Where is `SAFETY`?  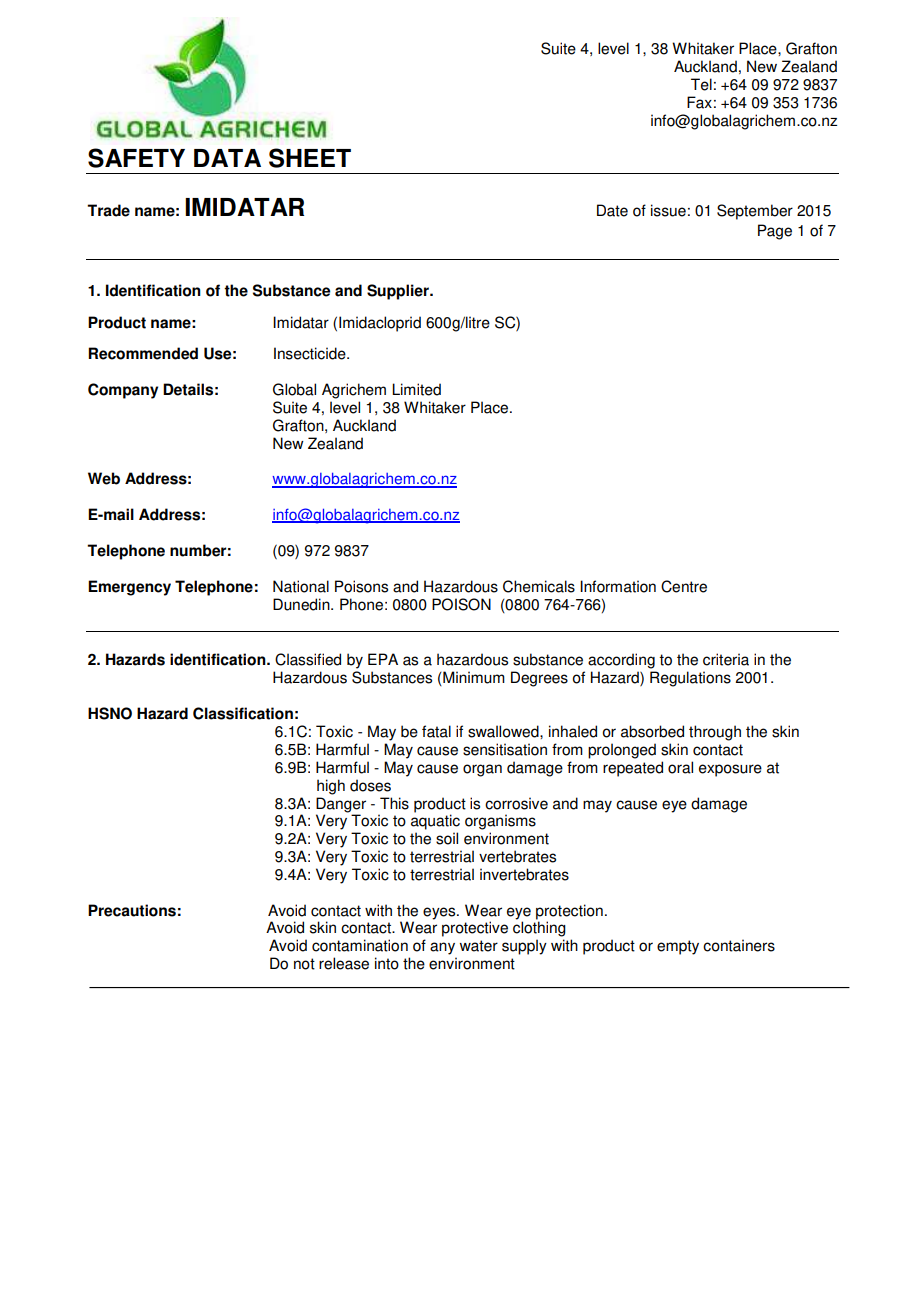
SAFETY is located at coordinates (136, 158).
